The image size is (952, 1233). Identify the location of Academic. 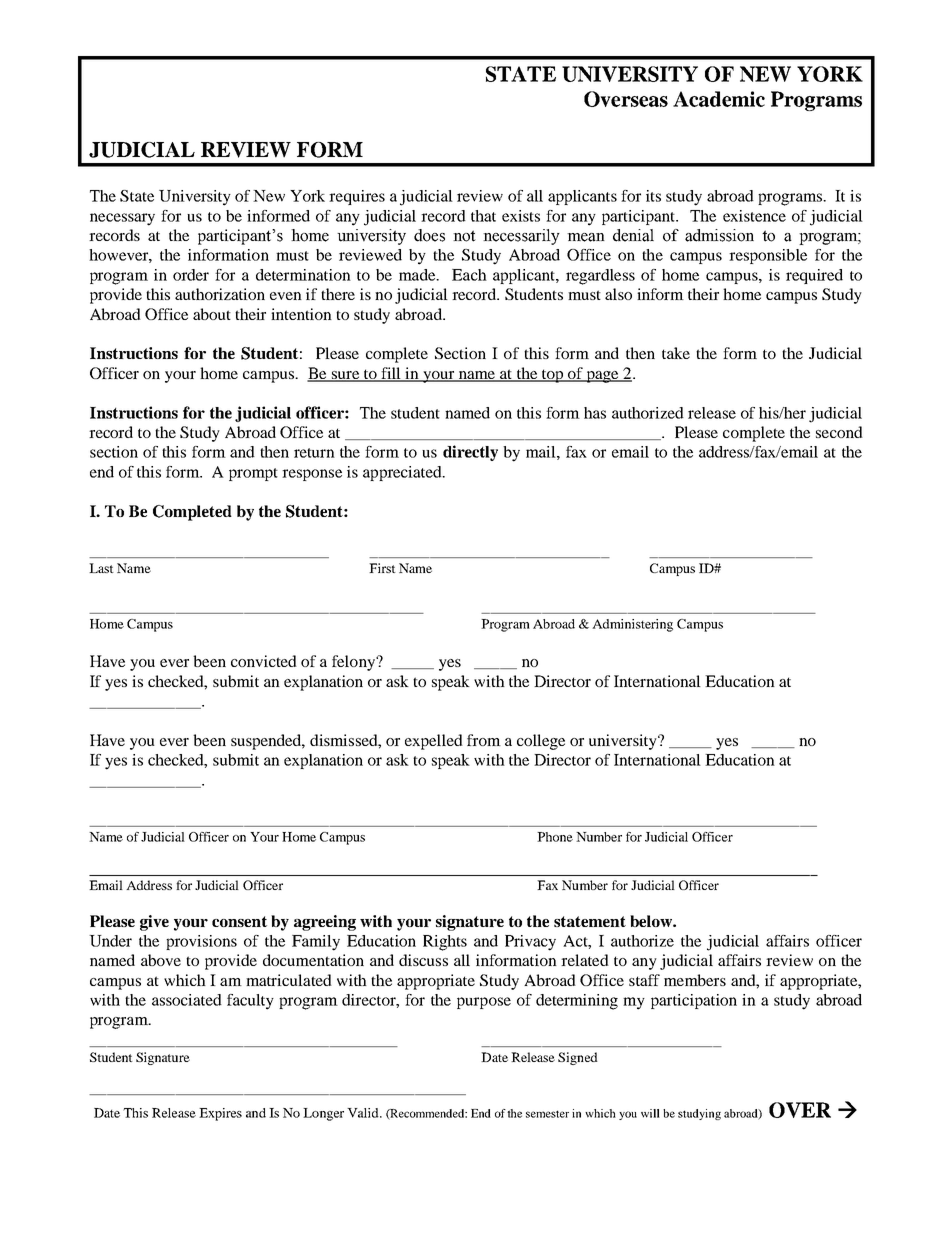
(719, 99).
